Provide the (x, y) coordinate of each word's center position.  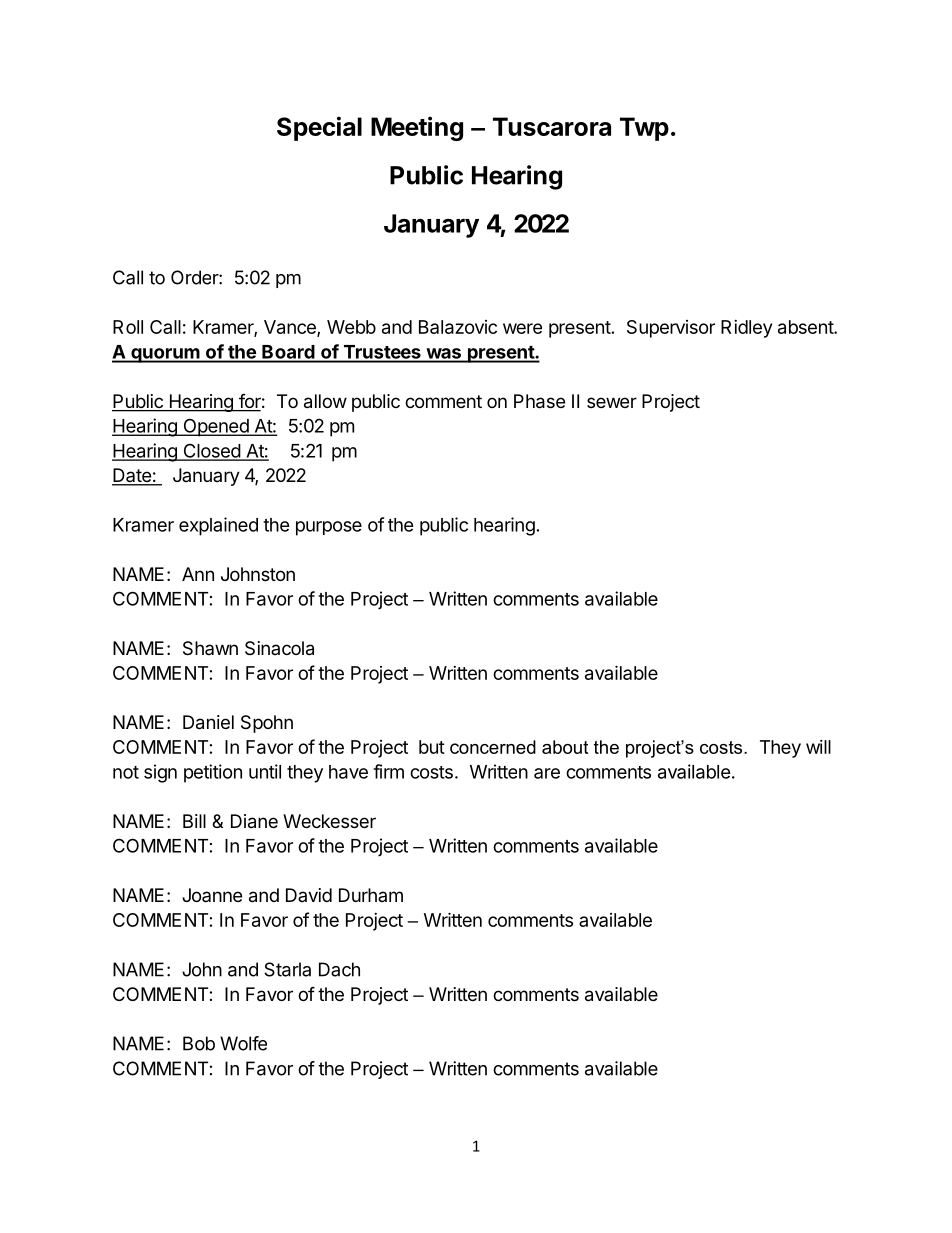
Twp (644, 129)
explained (218, 526)
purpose (329, 528)
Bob (199, 1043)
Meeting (417, 128)
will (818, 747)
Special (319, 128)
